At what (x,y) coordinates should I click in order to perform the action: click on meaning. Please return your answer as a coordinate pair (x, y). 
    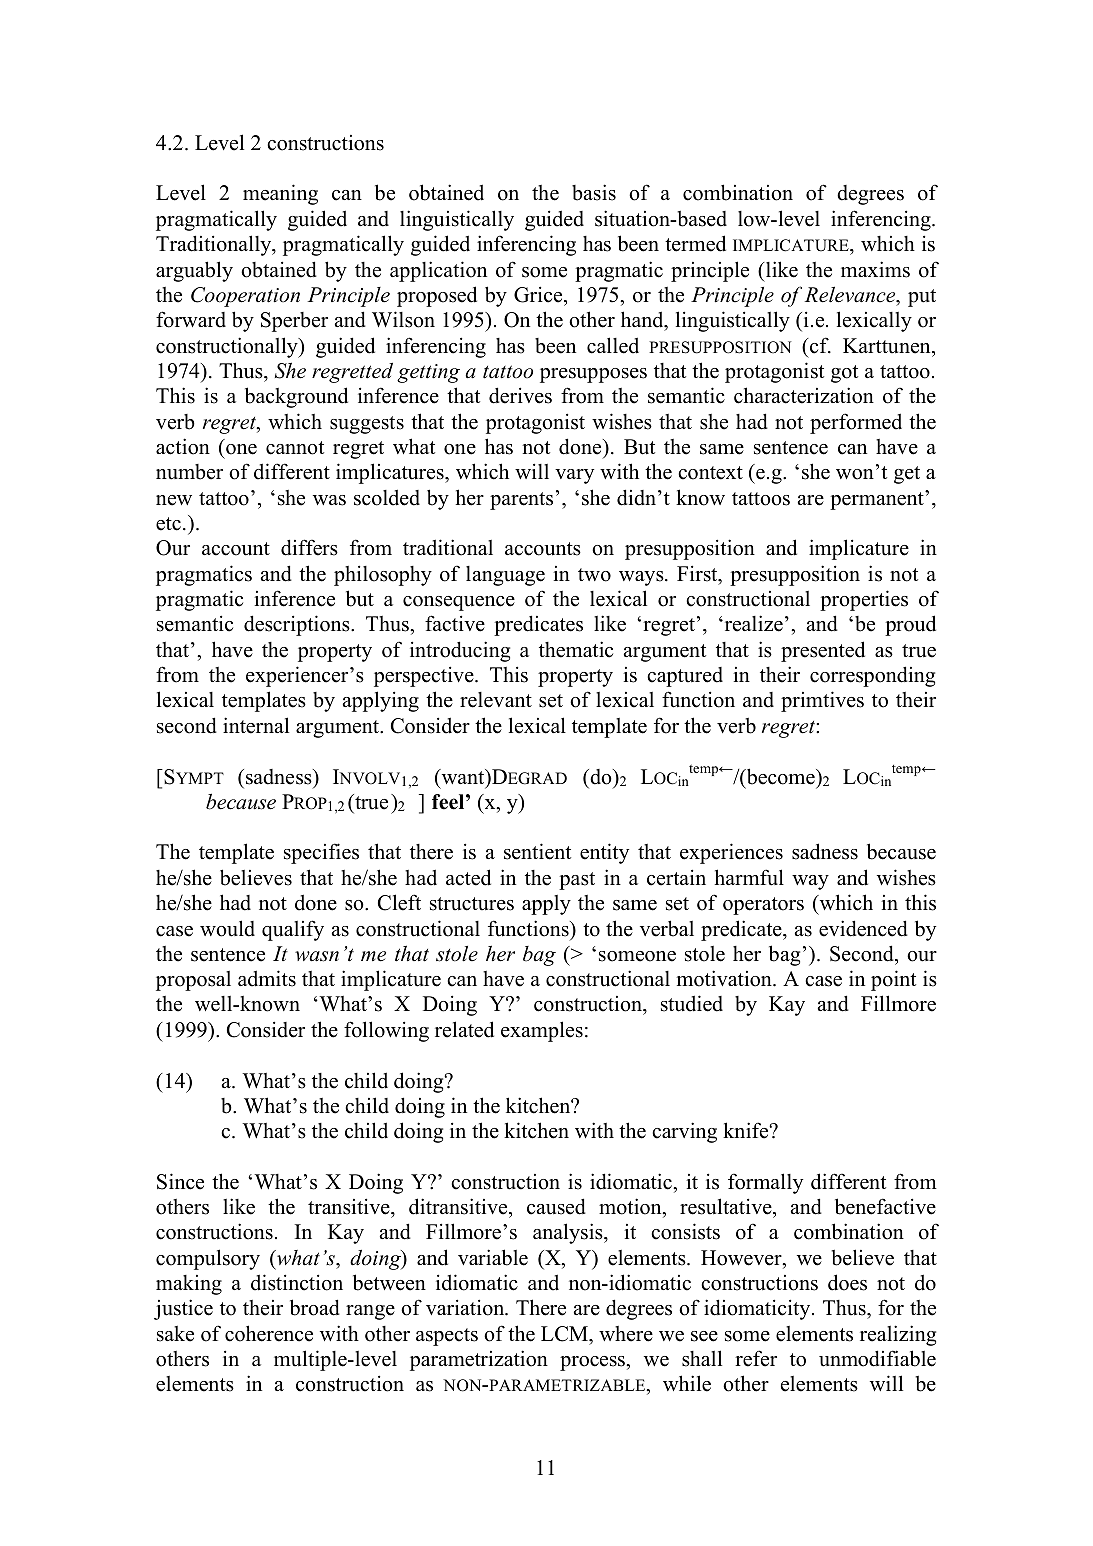
    Looking at the image, I should click on (280, 194).
